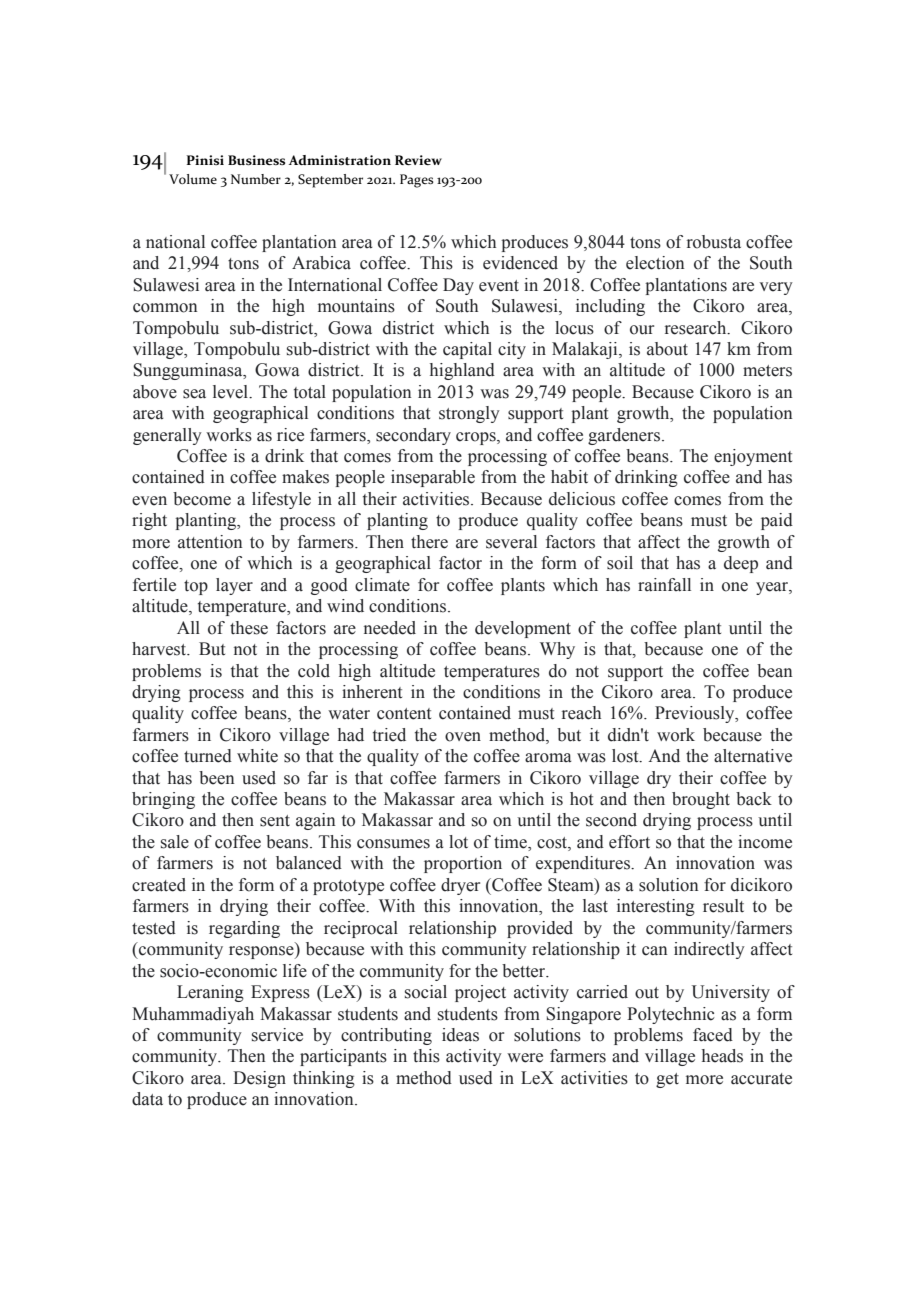 Image resolution: width=924 pixels, height=1308 pixels. Describe the element at coordinates (460, 1035) in the screenshot. I see `ideas` at that location.
